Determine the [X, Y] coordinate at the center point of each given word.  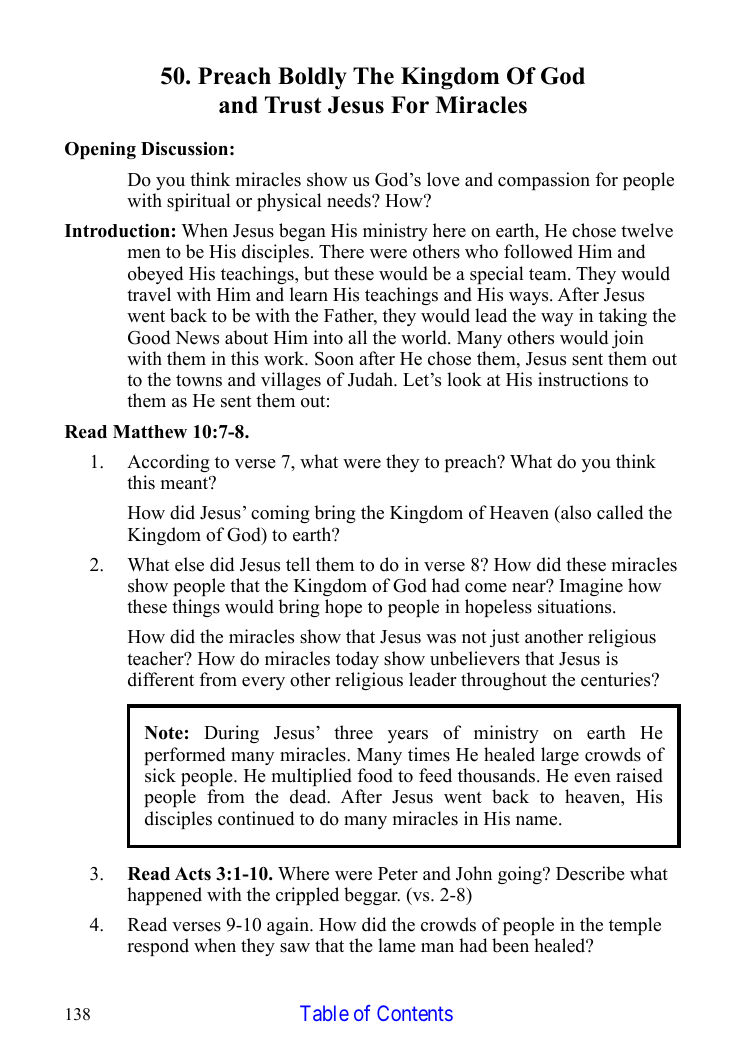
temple [635, 926]
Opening [100, 150]
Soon [334, 359]
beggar [372, 896]
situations [576, 606]
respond [158, 947]
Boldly [312, 78]
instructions [583, 379]
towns [199, 381]
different [161, 679]
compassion [544, 181]
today [357, 660]
